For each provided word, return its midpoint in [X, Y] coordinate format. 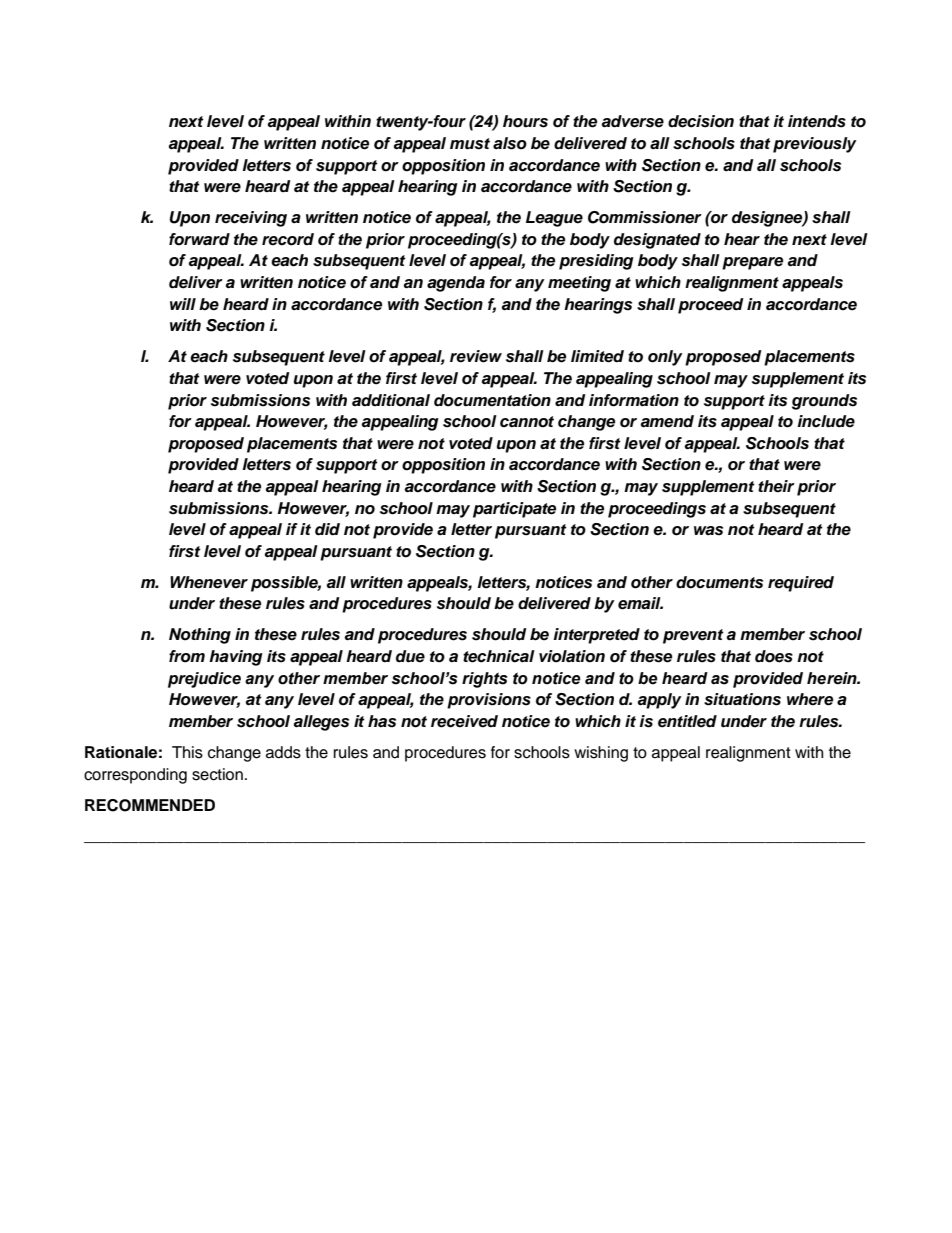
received [464, 721]
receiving [251, 219]
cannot [527, 422]
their [776, 486]
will [183, 304]
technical [499, 656]
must [470, 144]
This [187, 752]
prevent [693, 636]
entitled [687, 721]
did [327, 529]
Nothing [200, 636]
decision [701, 121]
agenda [456, 284]
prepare [752, 263]
